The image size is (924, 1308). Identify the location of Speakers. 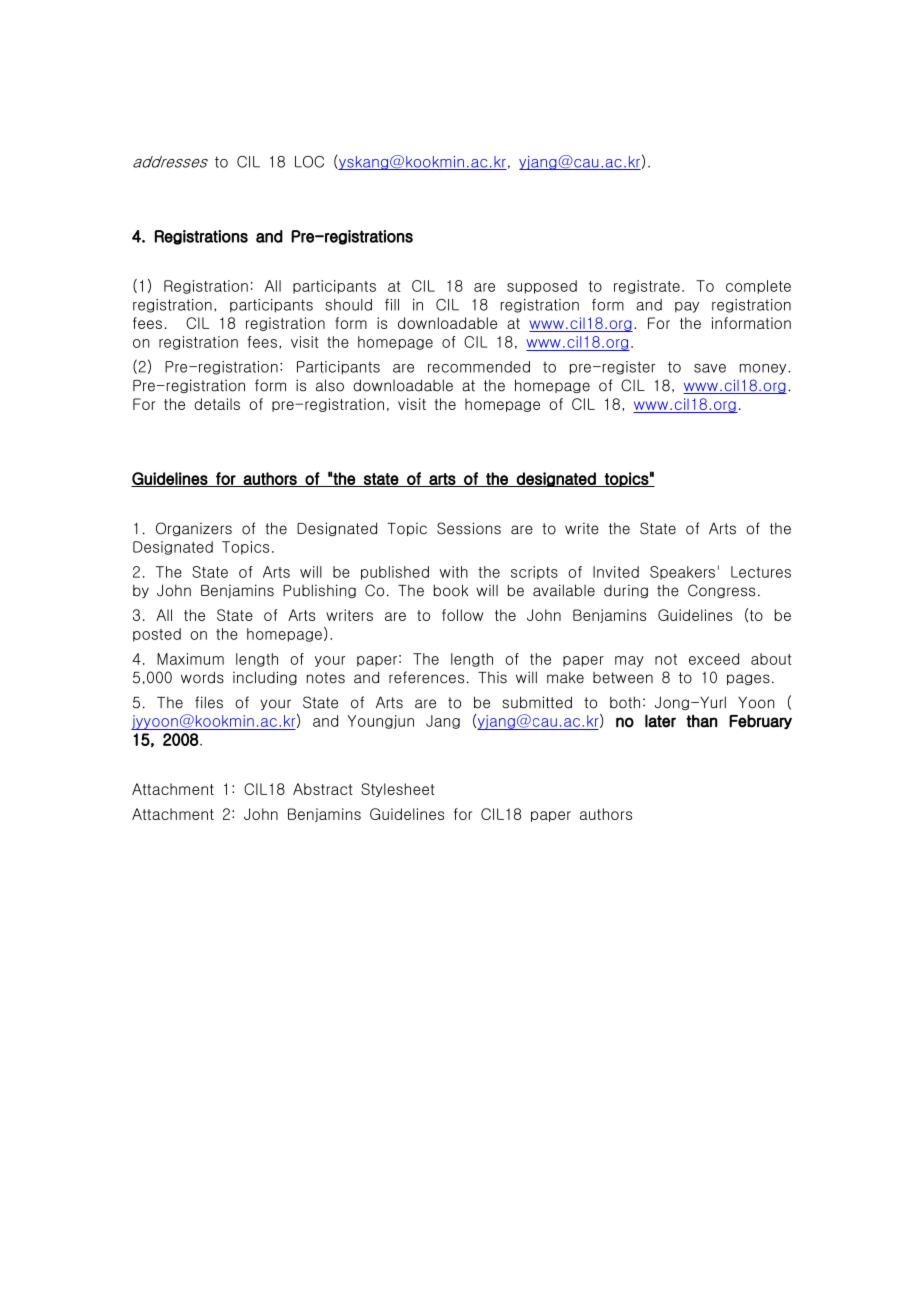
(682, 573).
